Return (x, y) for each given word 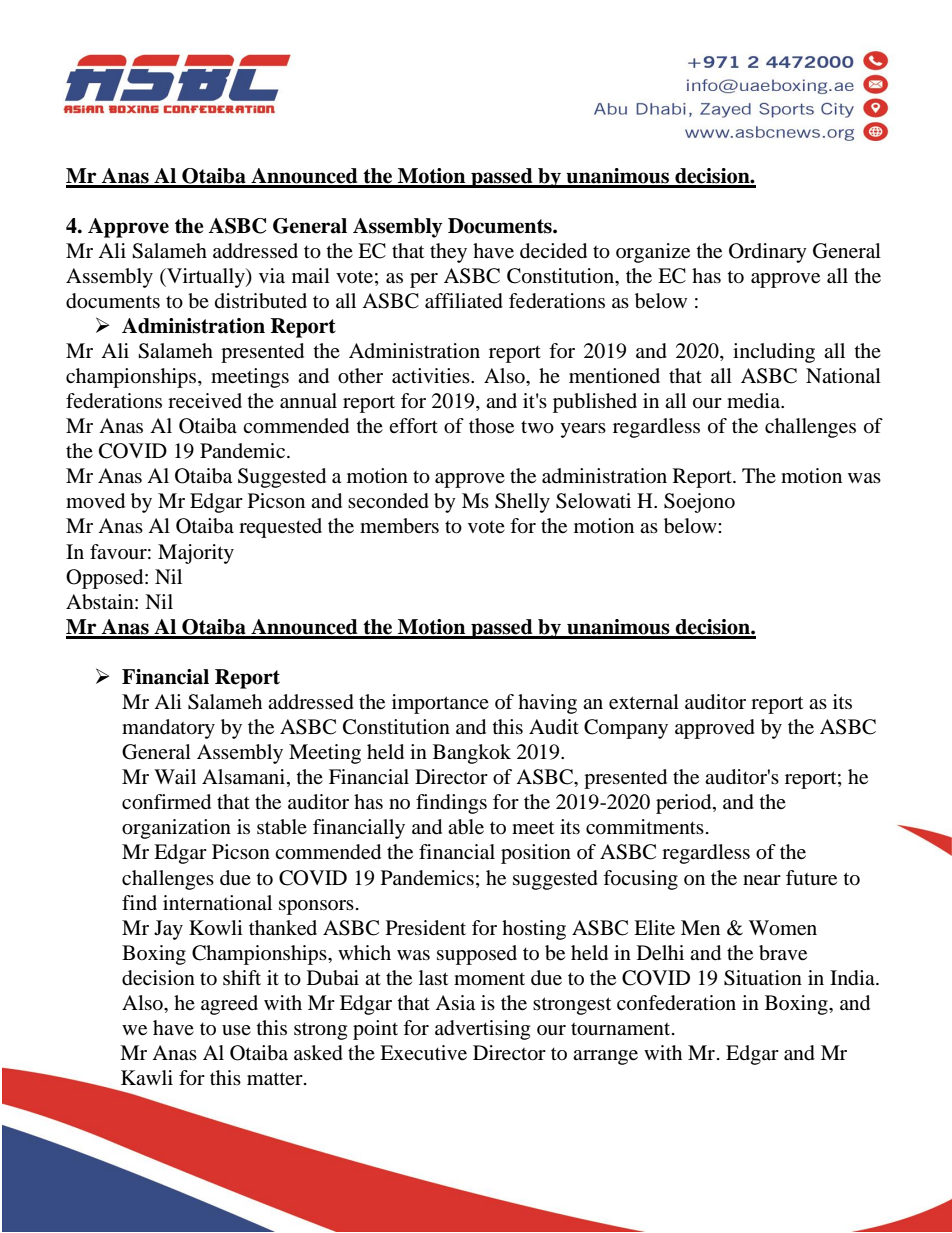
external (644, 702)
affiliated (464, 301)
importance (440, 704)
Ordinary (768, 253)
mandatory (168, 729)
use (236, 1030)
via (272, 275)
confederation (676, 1003)
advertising (482, 1030)
